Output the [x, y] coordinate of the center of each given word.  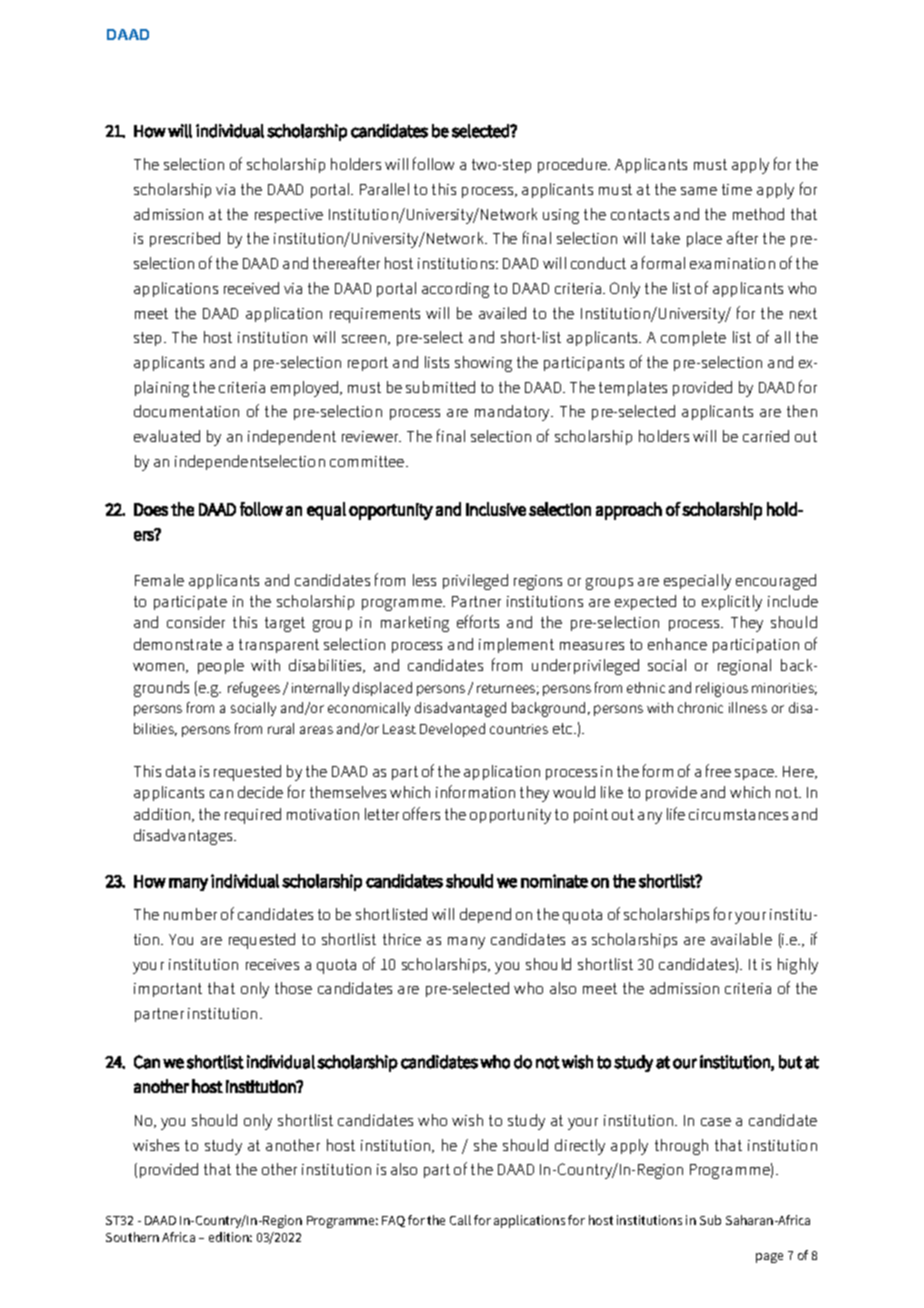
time [737, 189]
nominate [554, 881]
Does [151, 509]
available [741, 939]
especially [697, 582]
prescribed [185, 239]
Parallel [384, 189]
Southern [132, 1237]
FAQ [393, 1221]
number [190, 914]
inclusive [496, 509]
